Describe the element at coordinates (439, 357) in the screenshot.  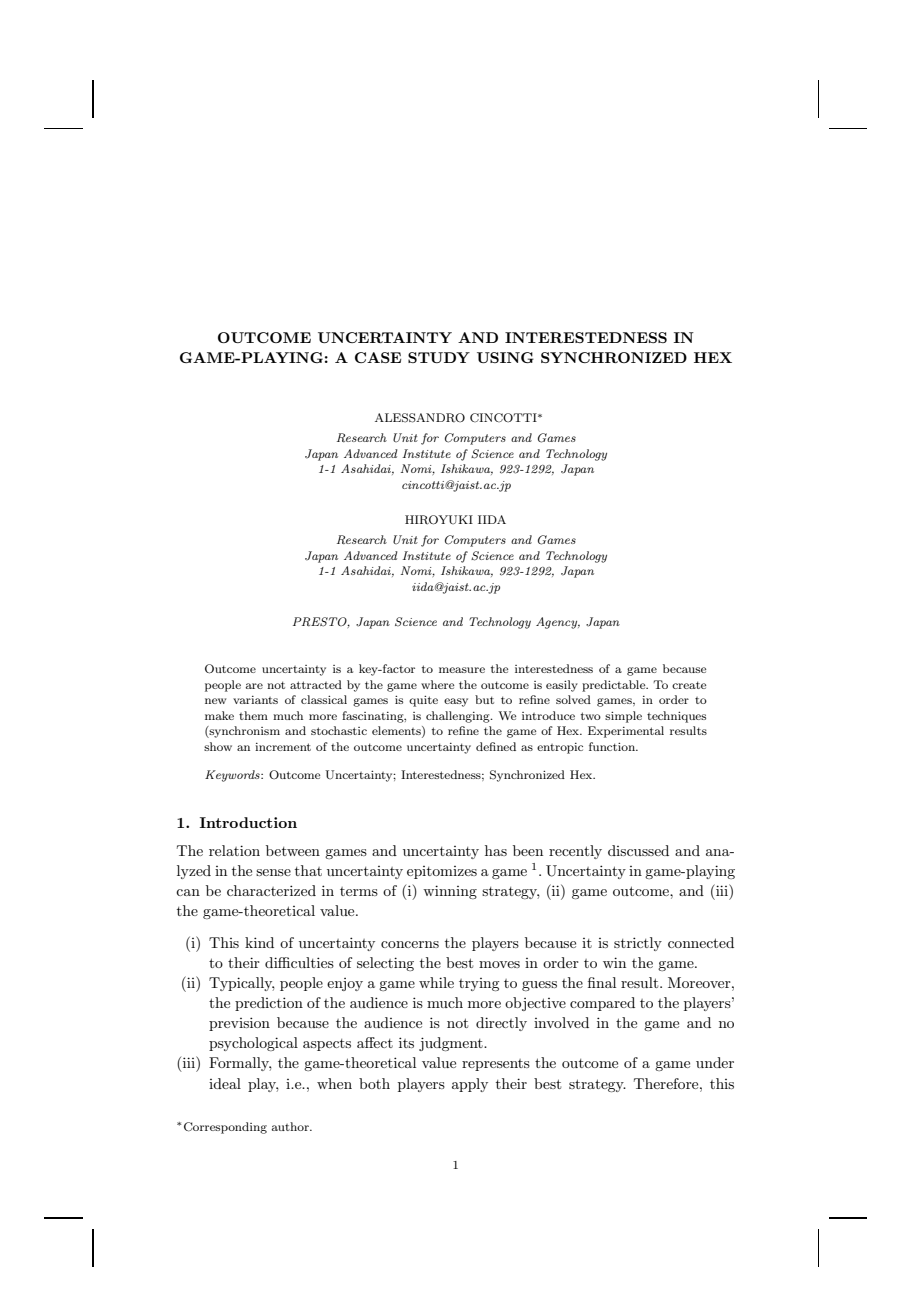
I see `STUDY` at that location.
